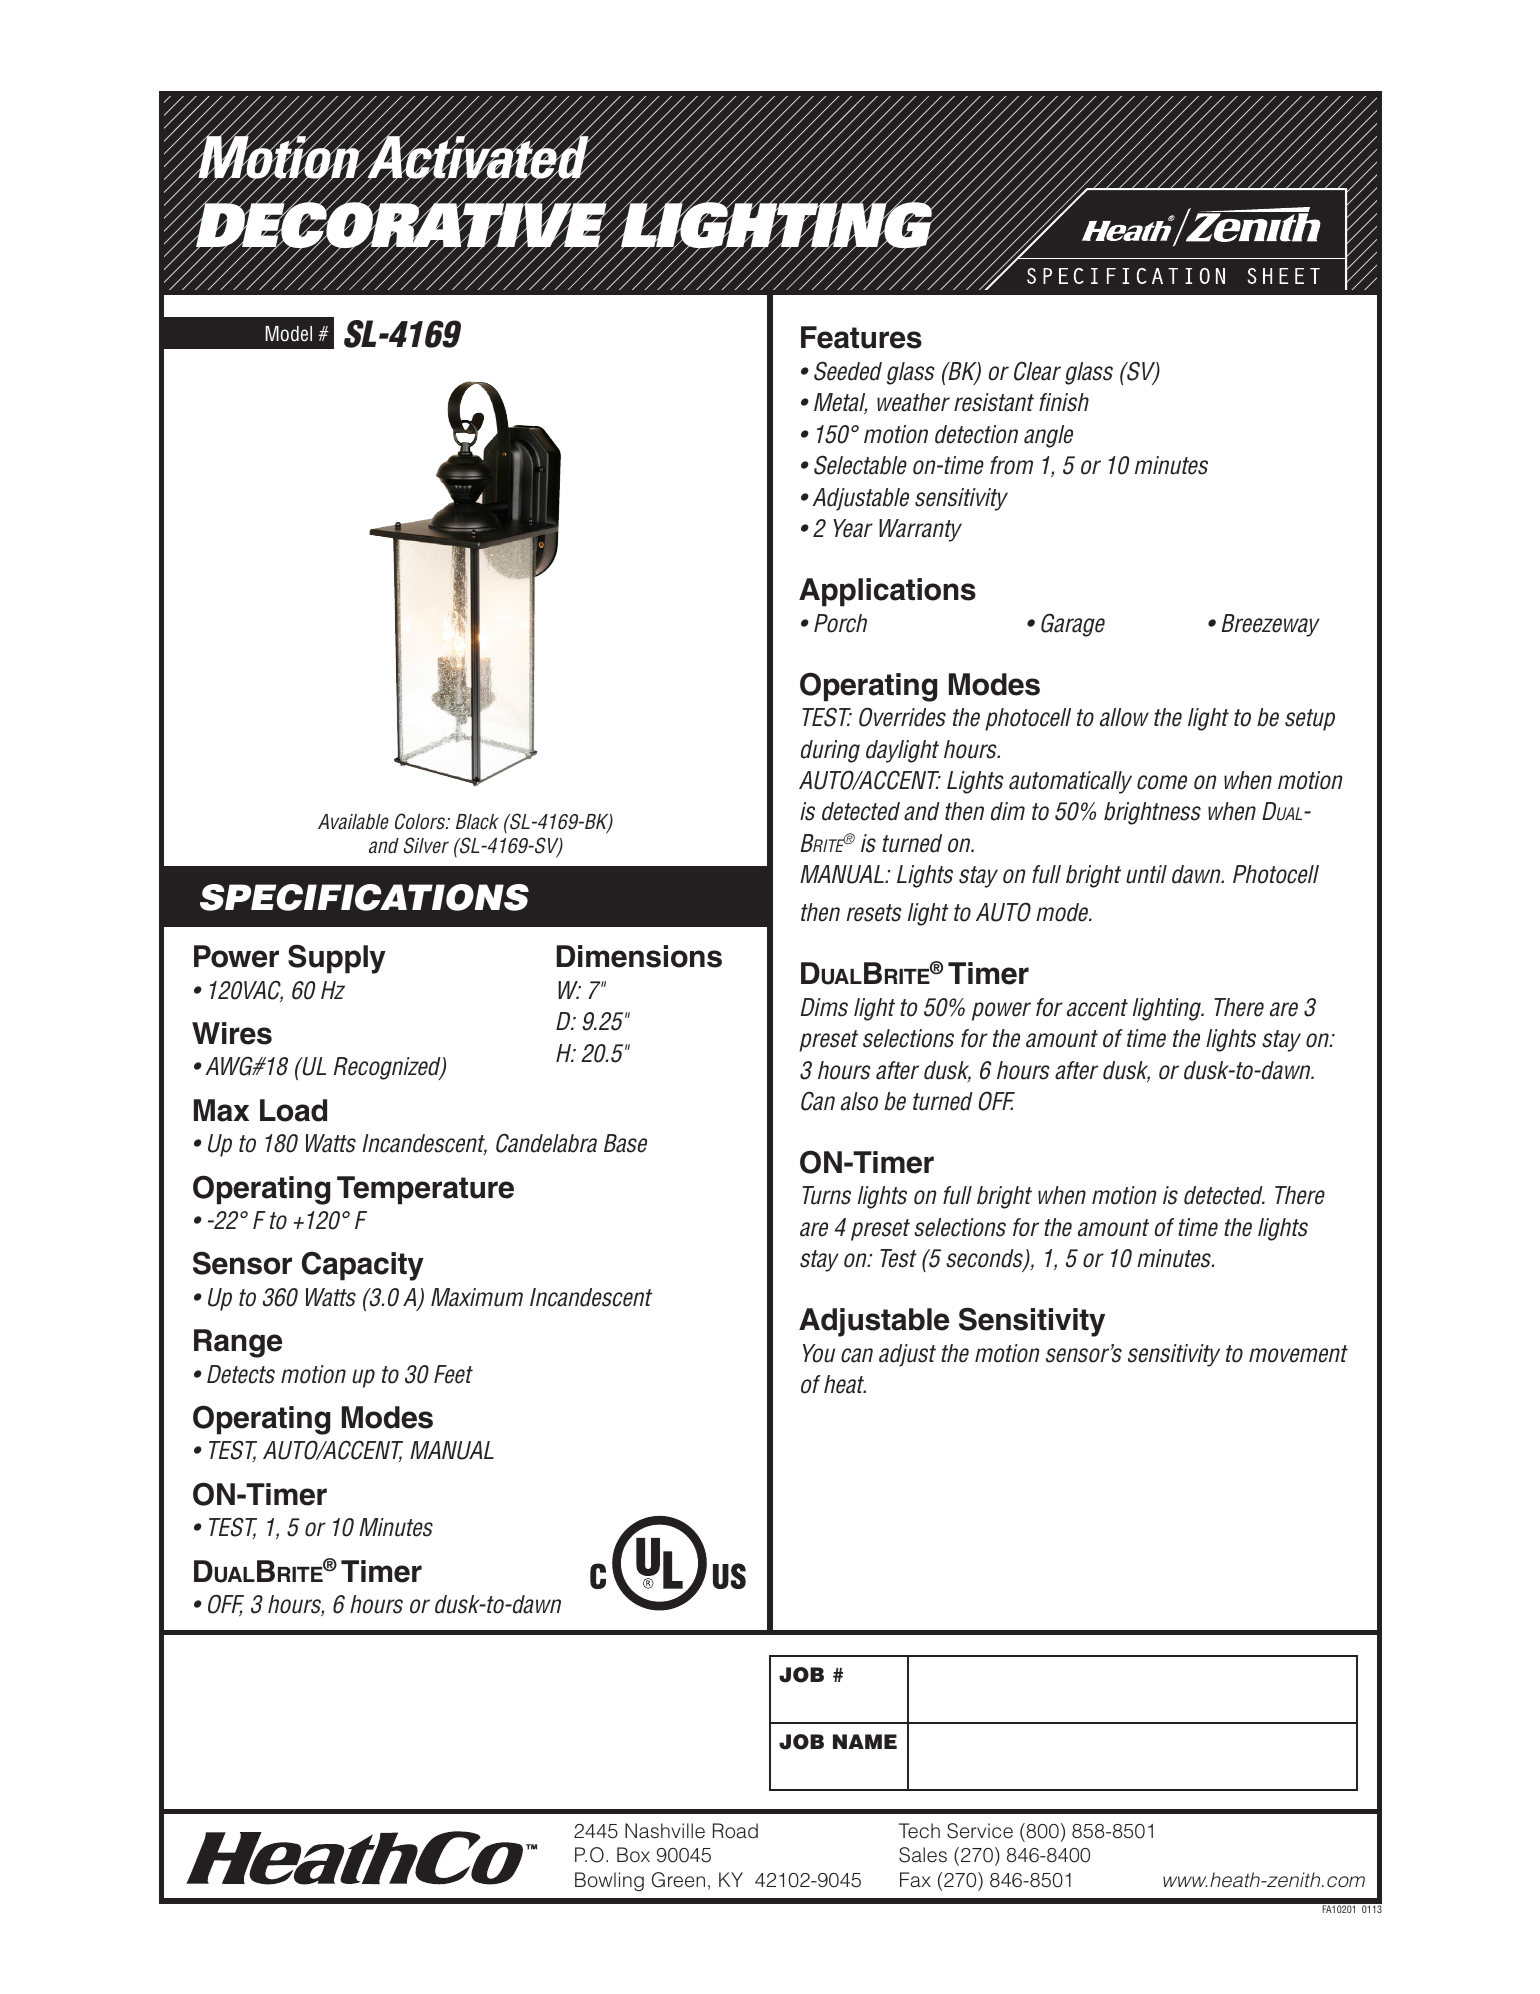 This image has width=1540, height=1994. Describe the element at coordinates (1162, 782) in the image. I see `come` at that location.
